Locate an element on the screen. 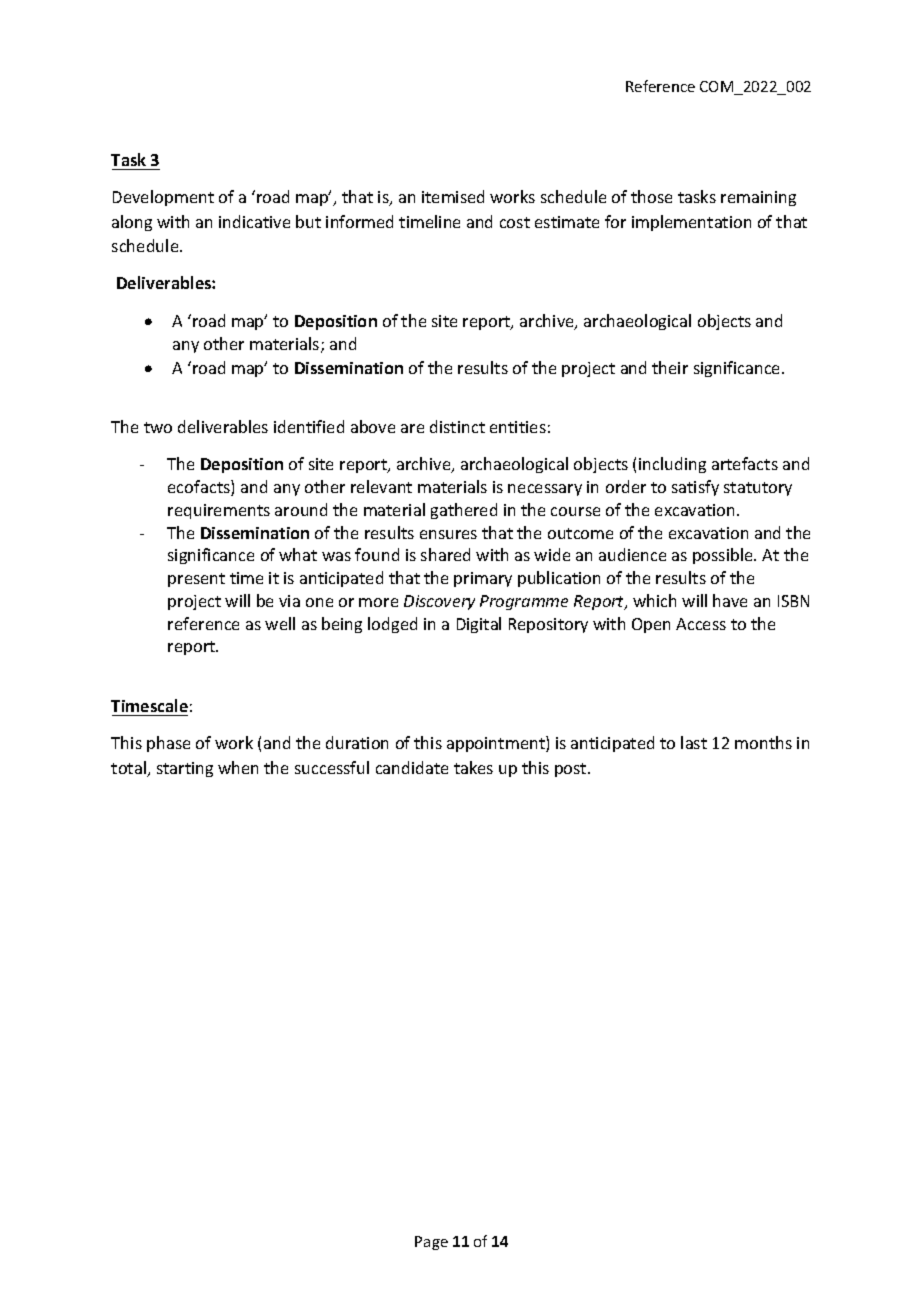 This screenshot has height=1308, width=924. indicative is located at coordinates (254, 221).
